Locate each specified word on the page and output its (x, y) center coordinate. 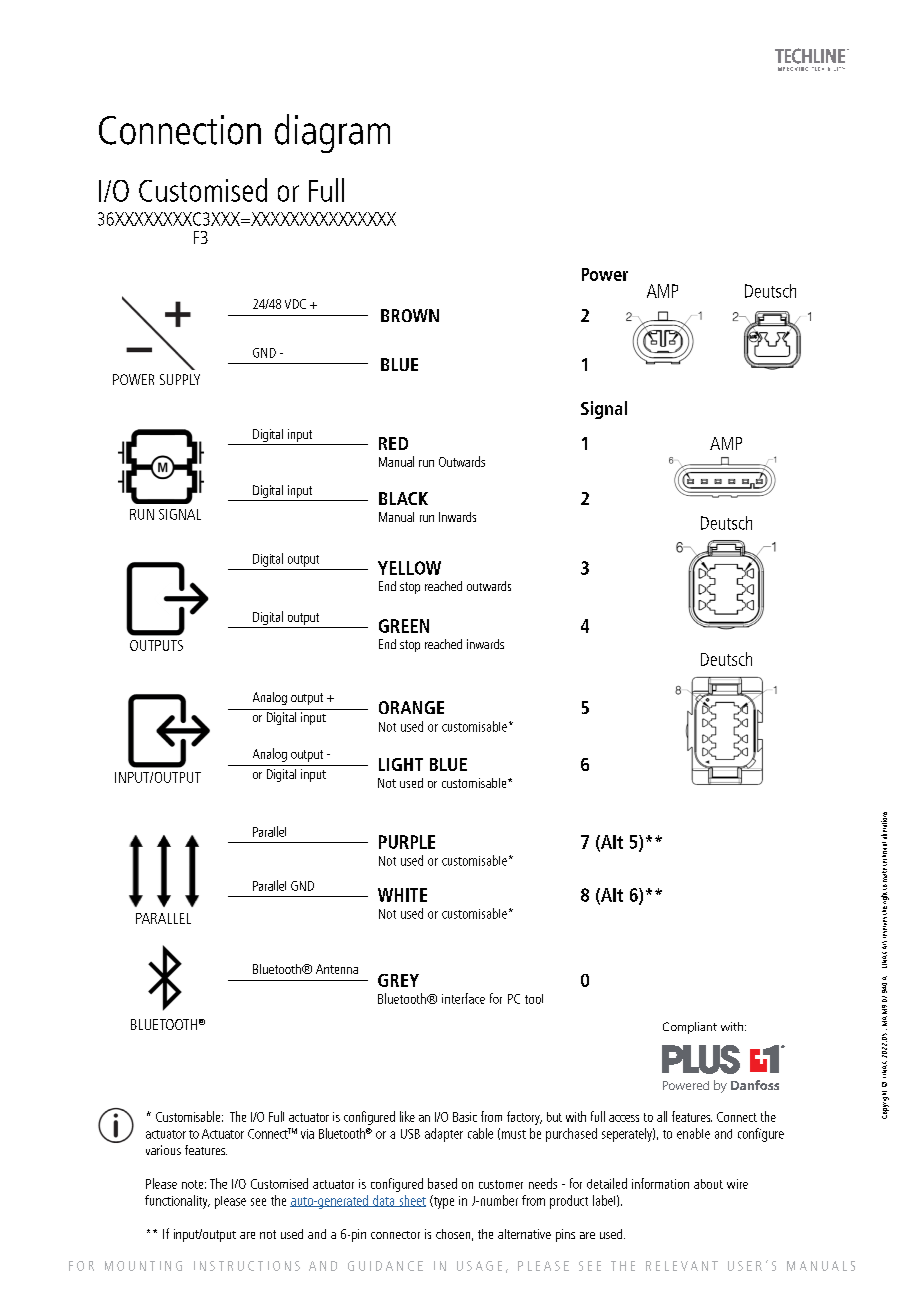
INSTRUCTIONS (247, 1266)
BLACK (403, 498)
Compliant (690, 1028)
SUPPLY (180, 379)
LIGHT (401, 764)
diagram (332, 133)
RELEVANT (682, 1266)
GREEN (404, 626)
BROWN (410, 315)
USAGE (479, 1266)
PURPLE (407, 842)
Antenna (337, 969)
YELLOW (409, 568)
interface (463, 998)
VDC (295, 304)
